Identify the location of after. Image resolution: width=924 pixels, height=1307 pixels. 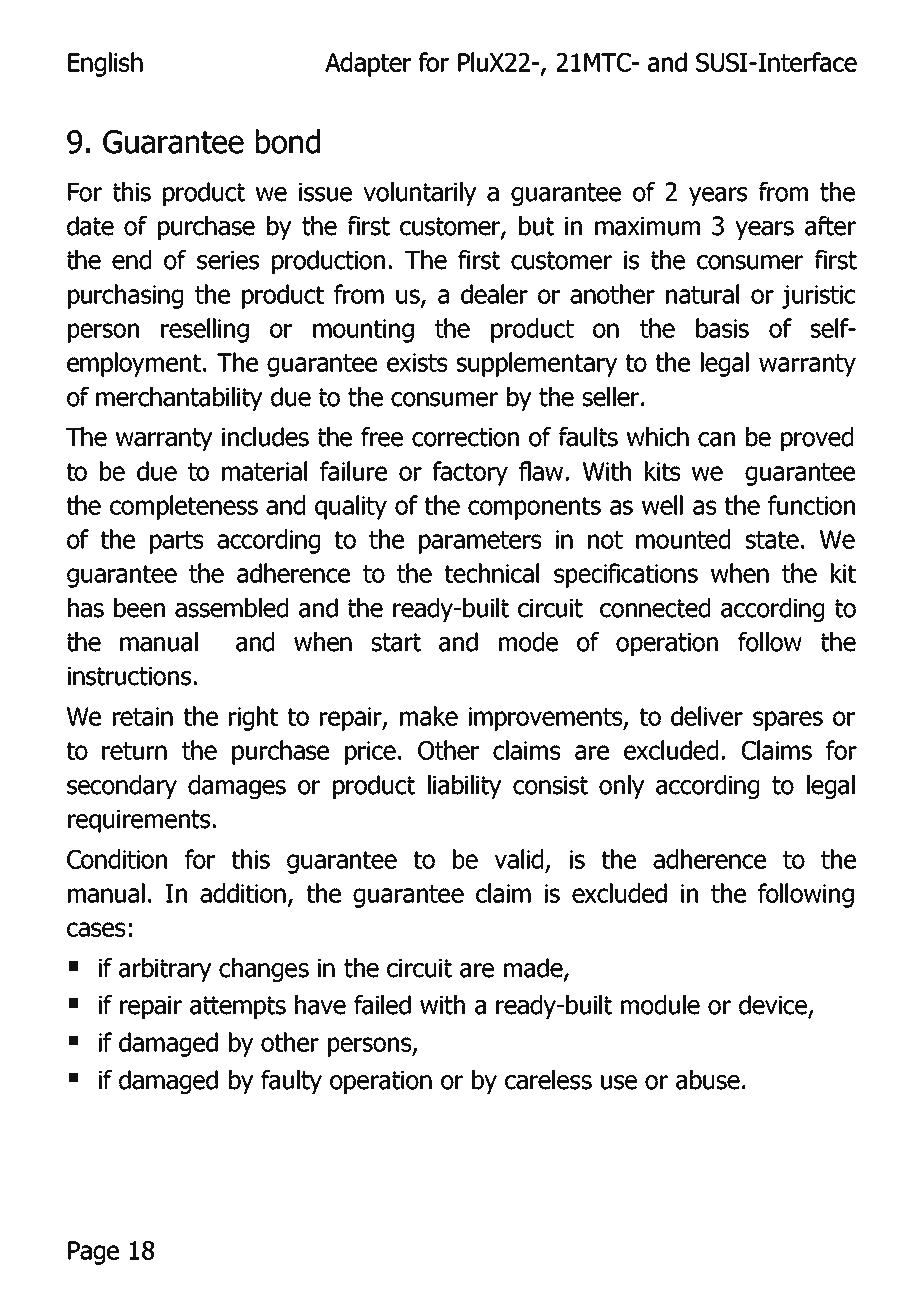
(830, 226).
